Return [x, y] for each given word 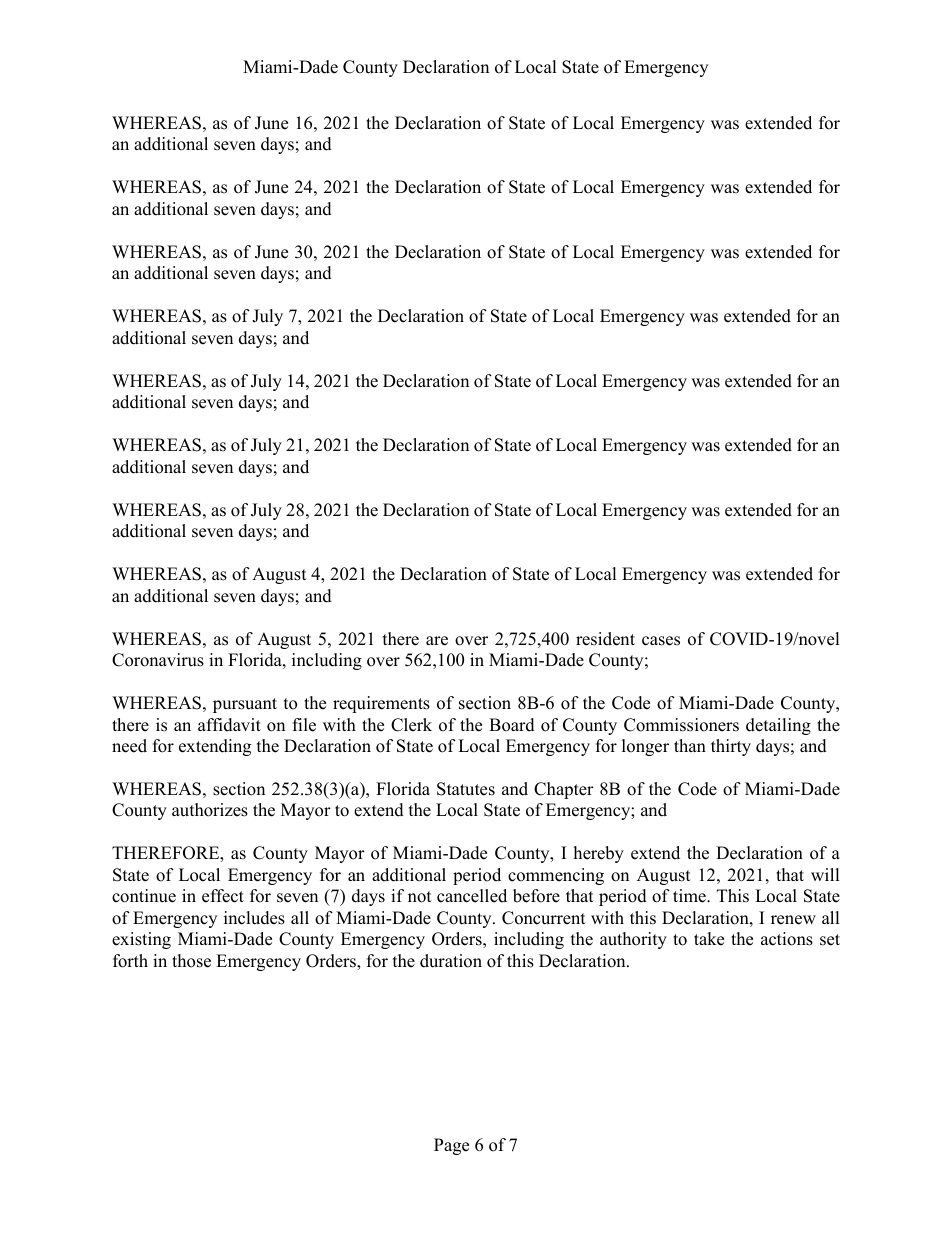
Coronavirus [158, 660]
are [437, 641]
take [709, 939]
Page [451, 1146]
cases [661, 641]
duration [451, 961]
